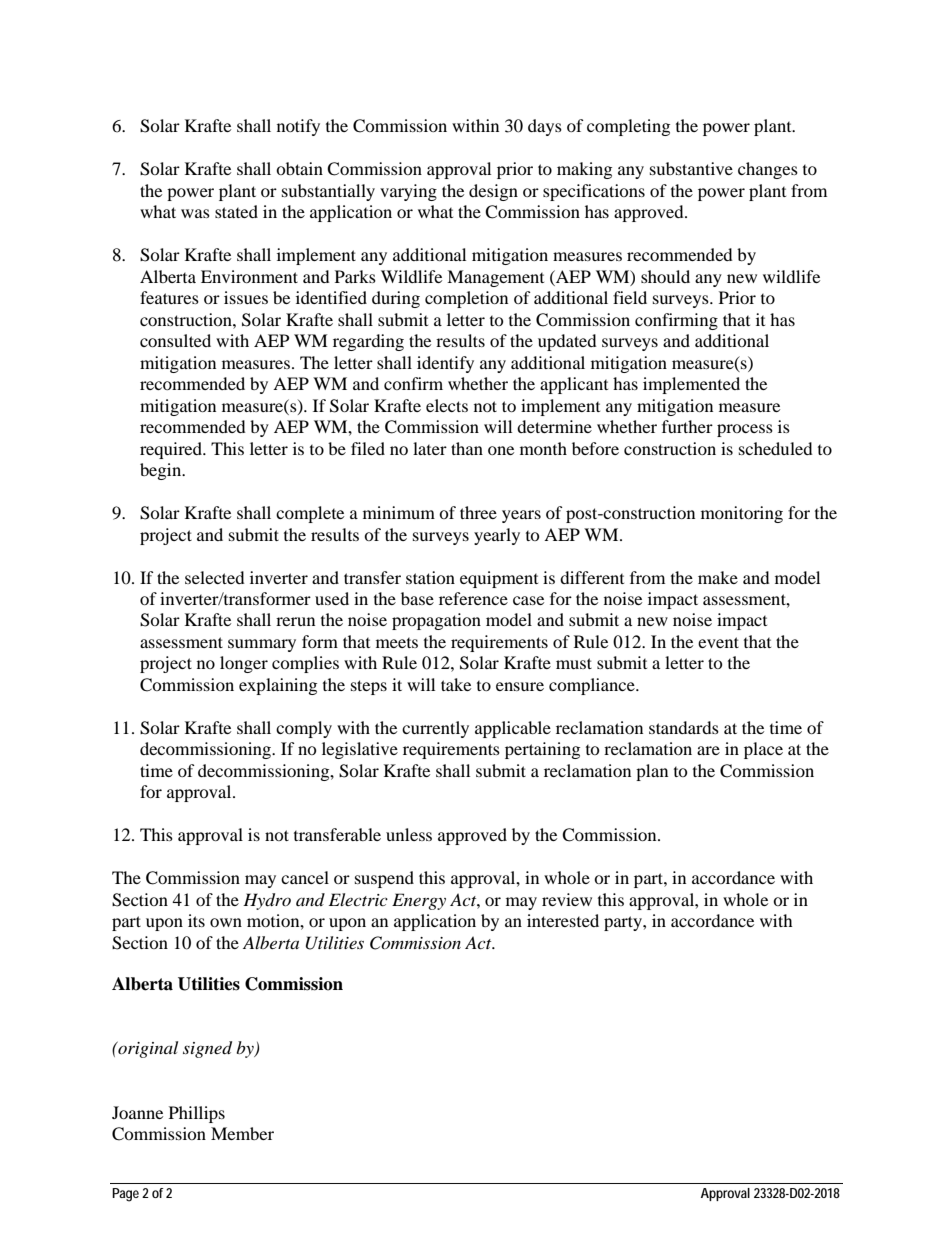 Image resolution: width=952 pixels, height=1233 pixels. What do you see at coordinates (242, 1133) in the screenshot?
I see `Member` at bounding box center [242, 1133].
